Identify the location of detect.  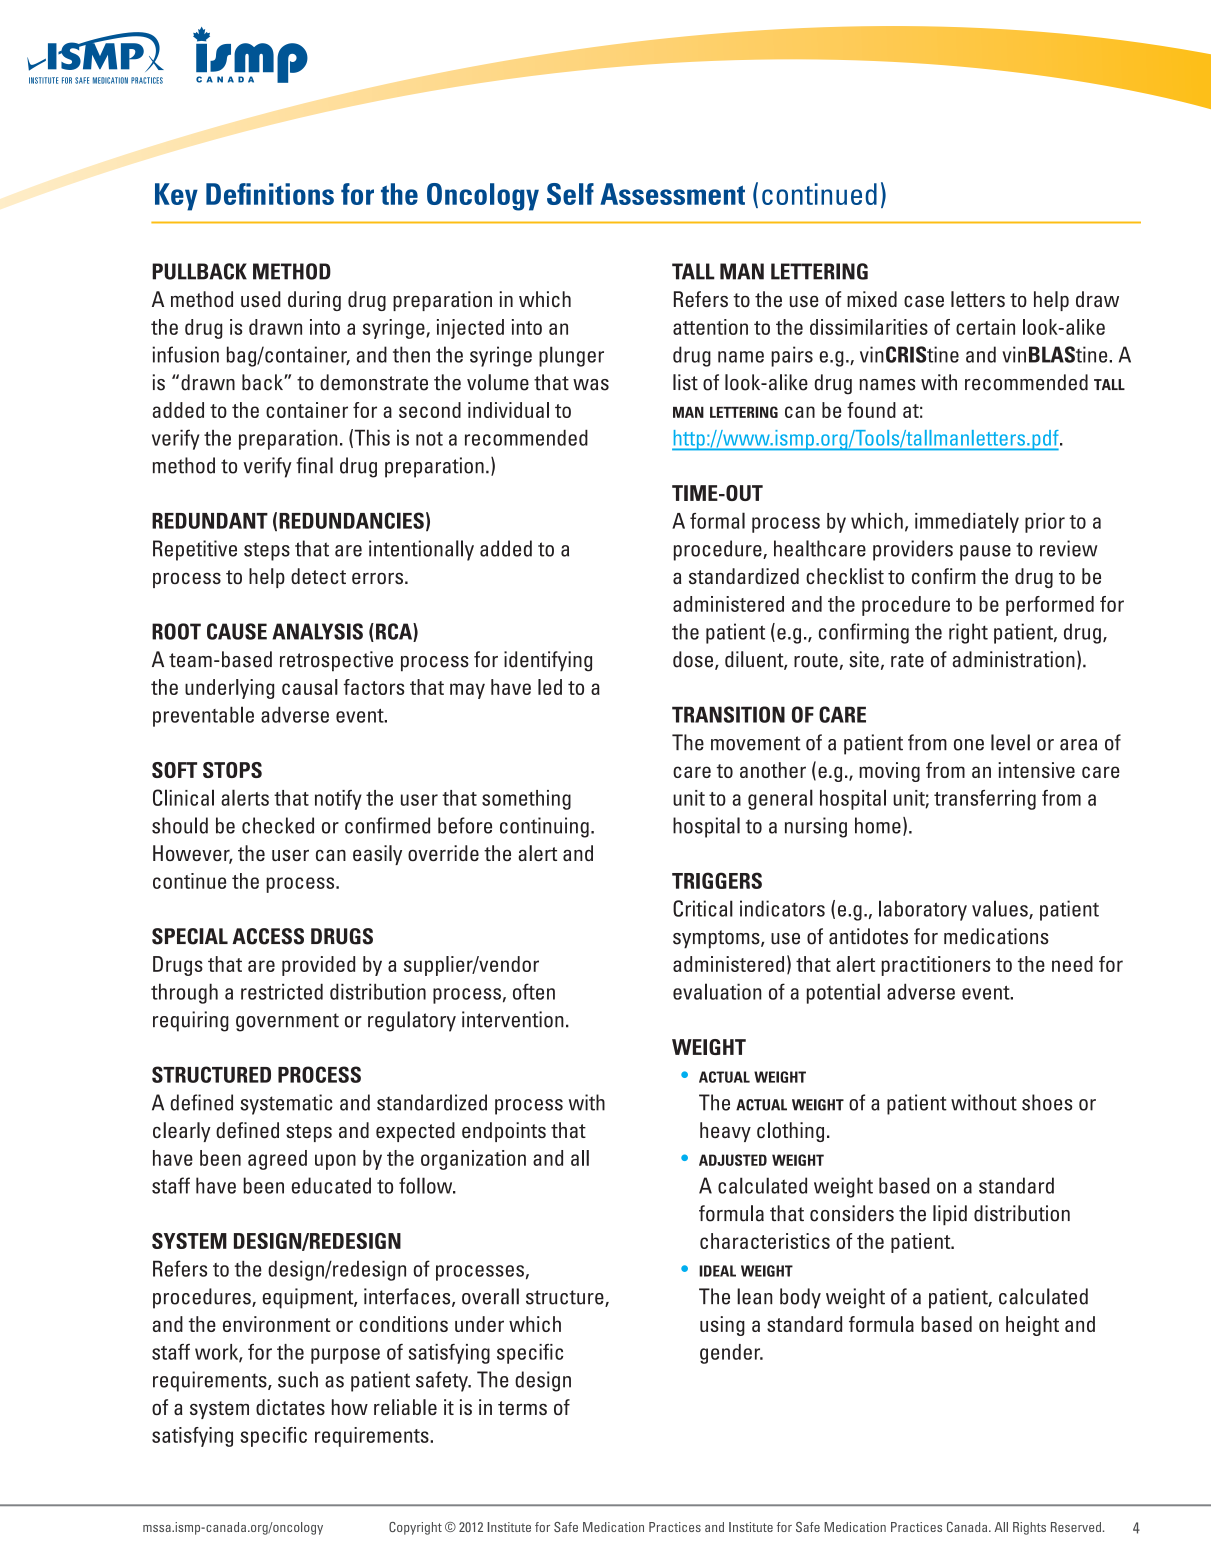
(318, 576).
